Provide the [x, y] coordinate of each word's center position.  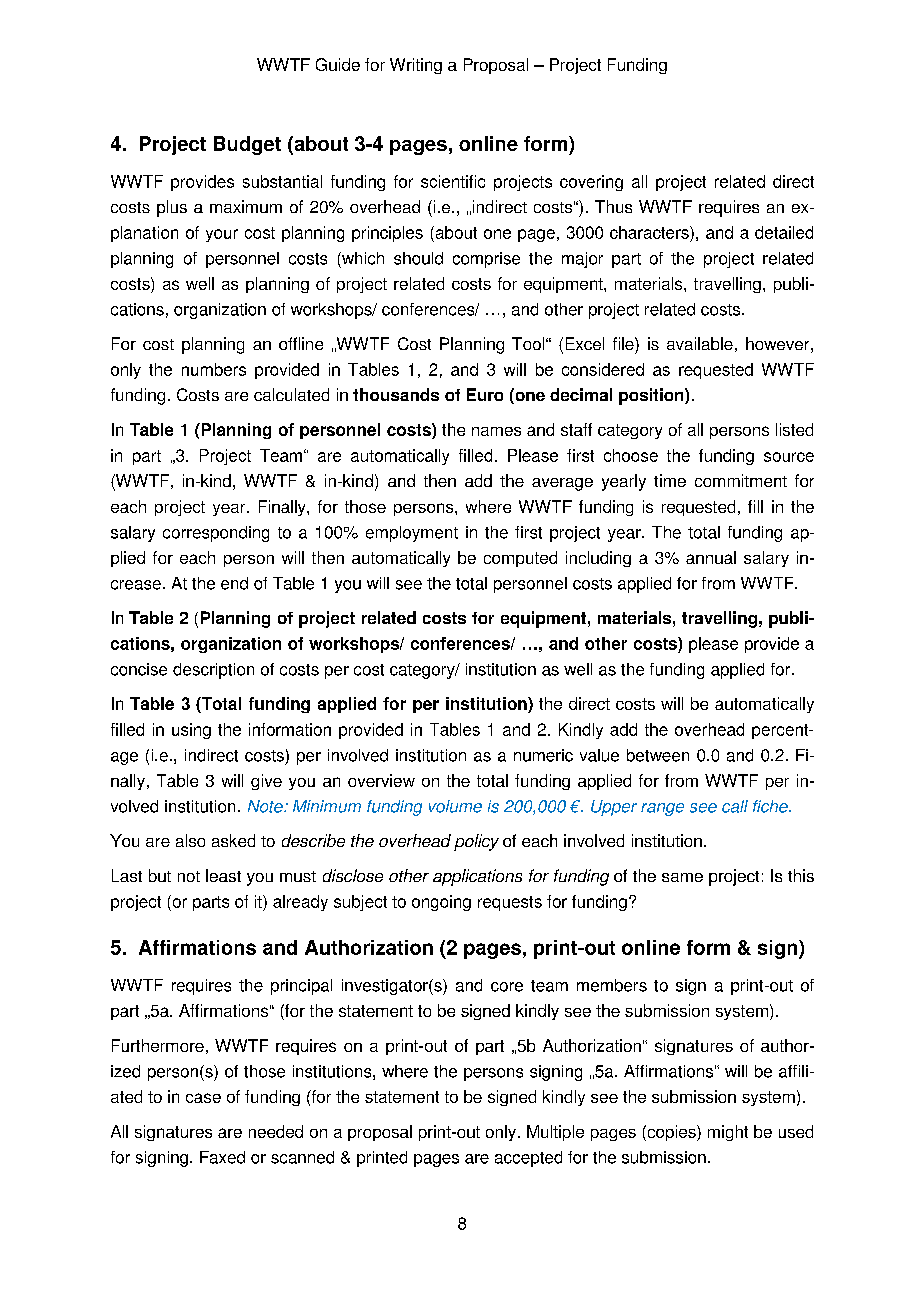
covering [591, 183]
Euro [485, 394]
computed [520, 559]
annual [711, 557]
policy [476, 842]
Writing [416, 66]
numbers [214, 369]
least [223, 875]
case [203, 1098]
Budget [247, 145]
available [700, 343]
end [234, 583]
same [682, 877]
